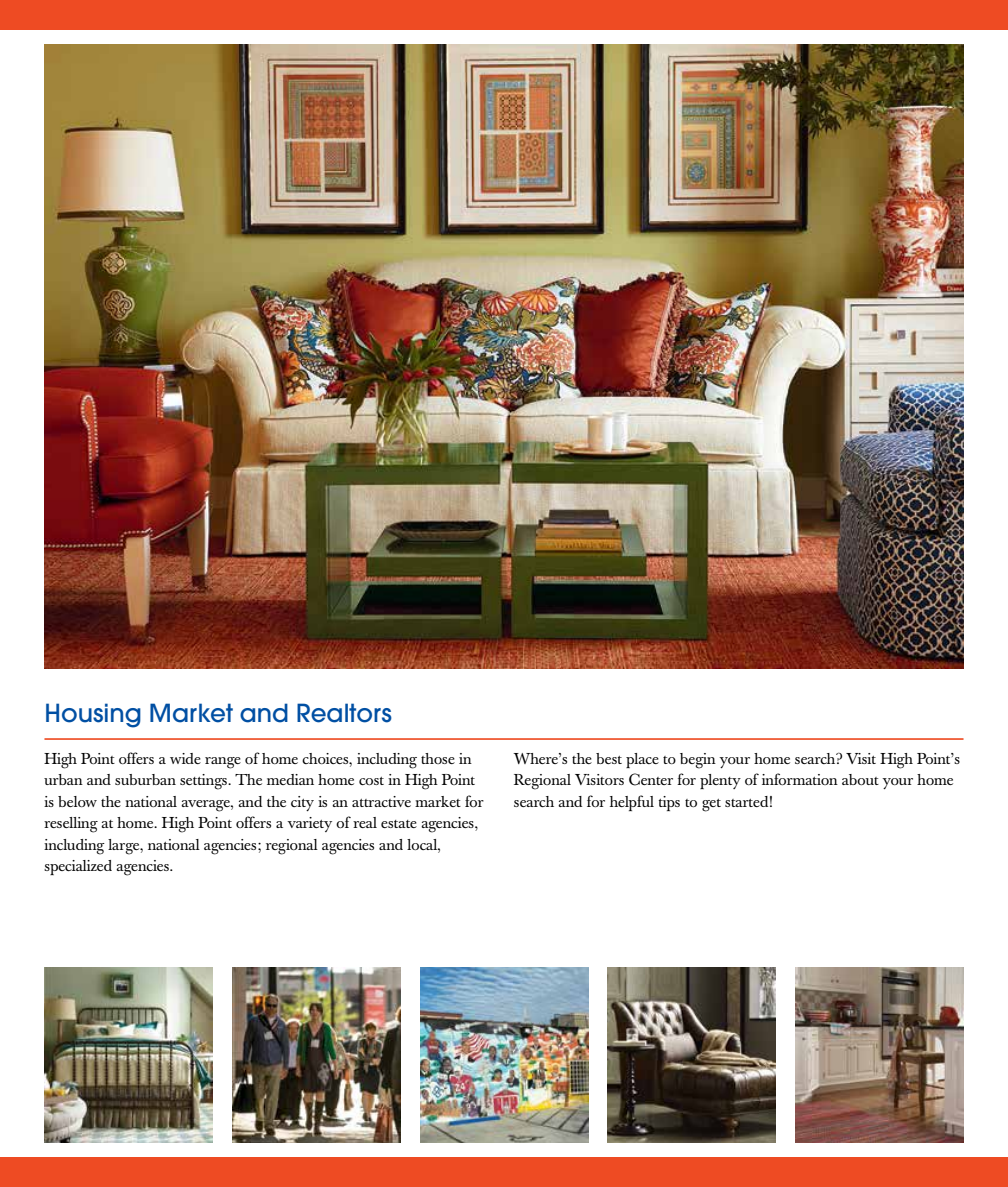  What do you see at coordinates (185, 758) in the screenshot?
I see `wide` at bounding box center [185, 758].
